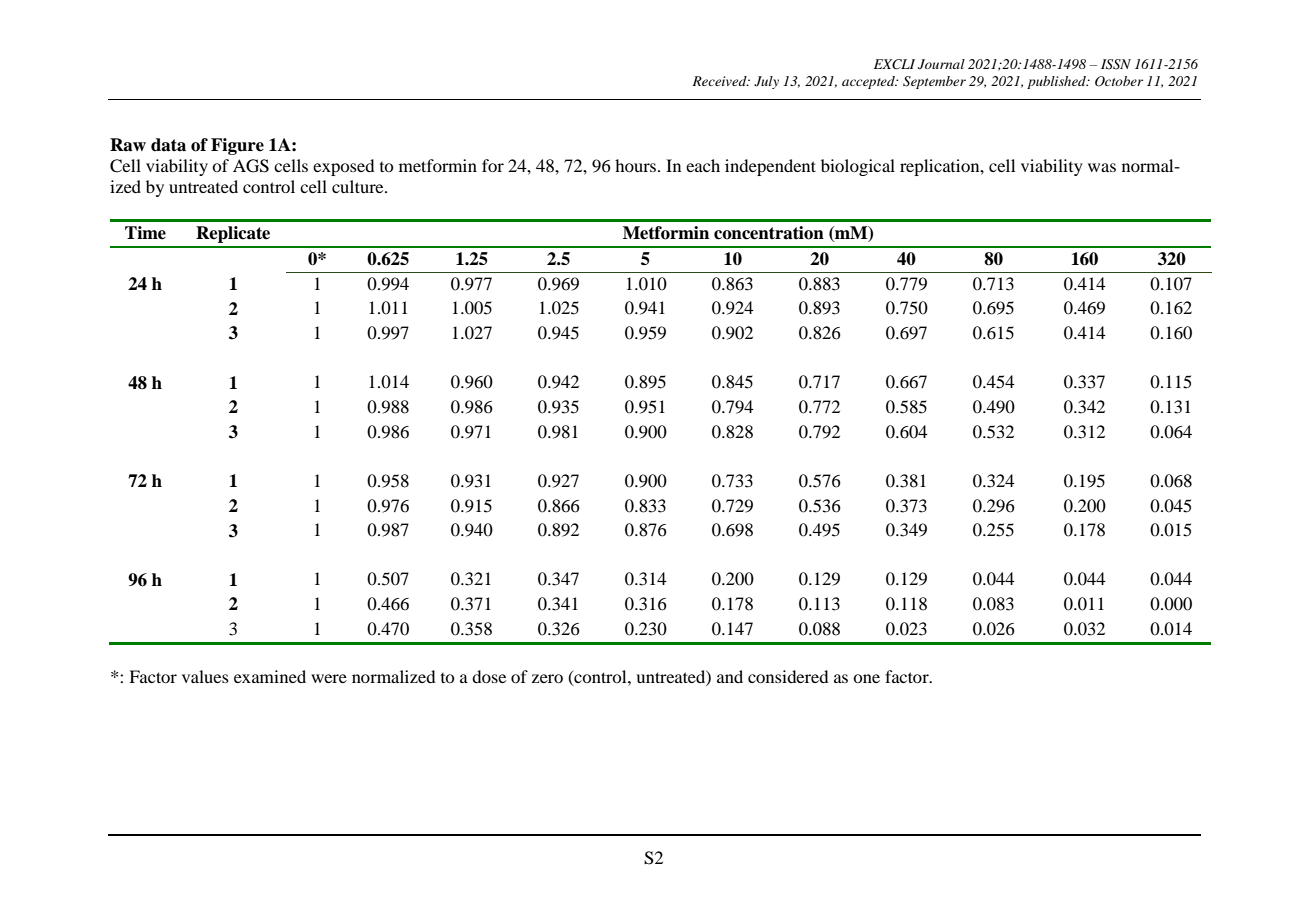 The image size is (1308, 924). What do you see at coordinates (237, 146) in the screenshot?
I see `Figure` at bounding box center [237, 146].
